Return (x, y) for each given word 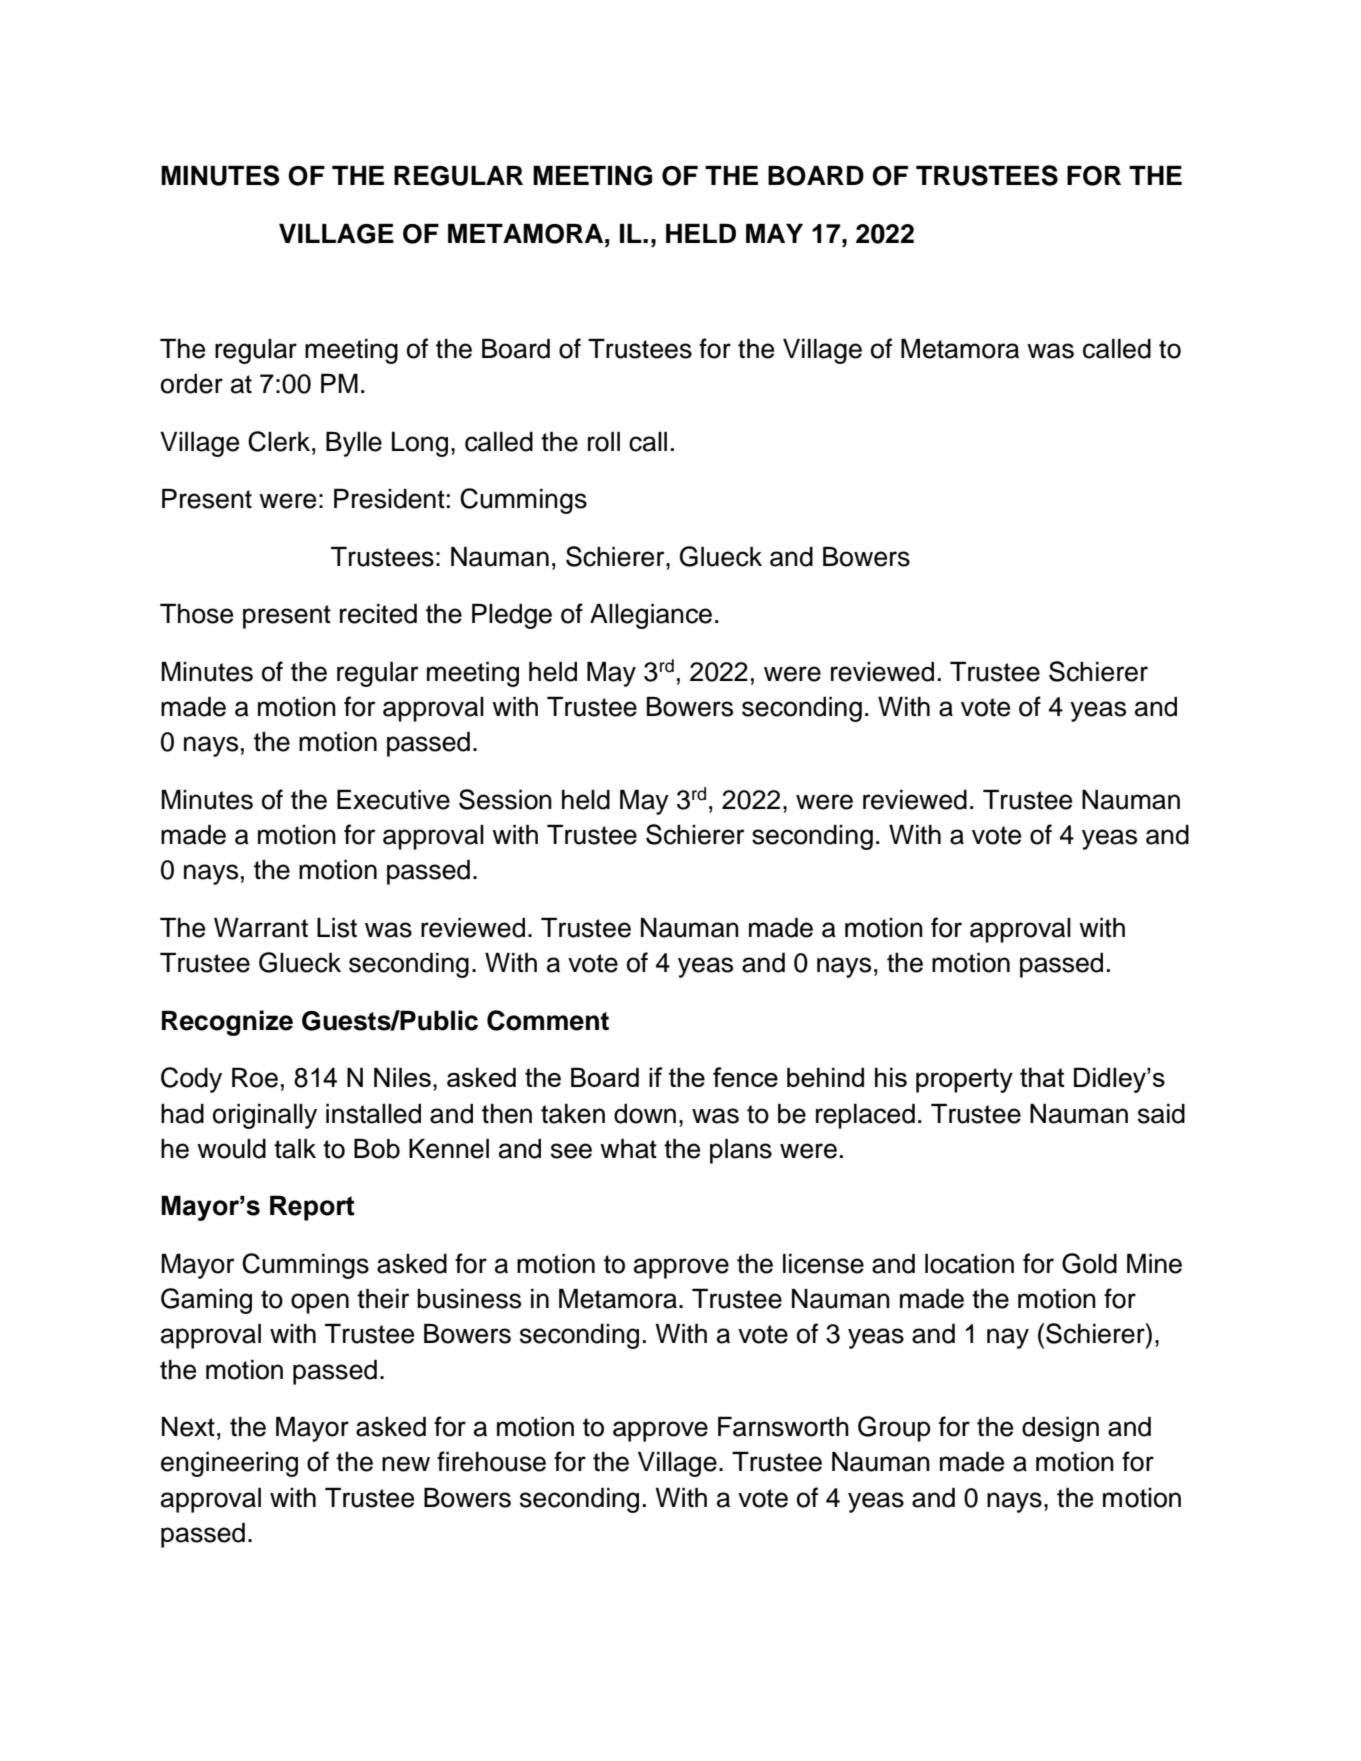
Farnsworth (783, 1427)
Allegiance (651, 616)
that (1042, 1077)
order (192, 384)
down (645, 1114)
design (1060, 1429)
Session (505, 799)
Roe (255, 1078)
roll (604, 442)
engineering (229, 1464)
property (964, 1080)
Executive (393, 800)
